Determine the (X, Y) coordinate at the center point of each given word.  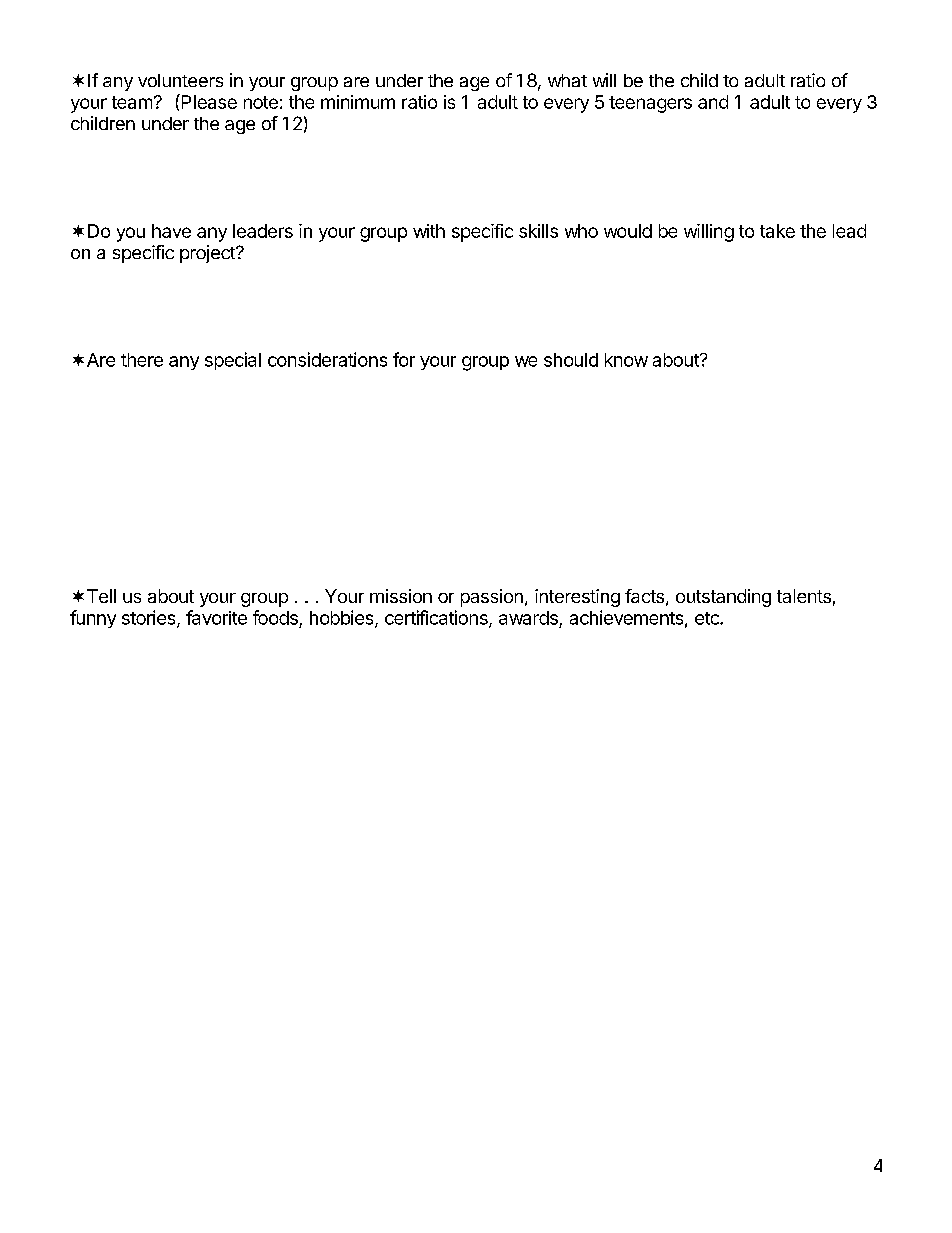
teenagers (650, 104)
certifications (437, 618)
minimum (358, 102)
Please (208, 101)
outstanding (723, 598)
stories (150, 618)
